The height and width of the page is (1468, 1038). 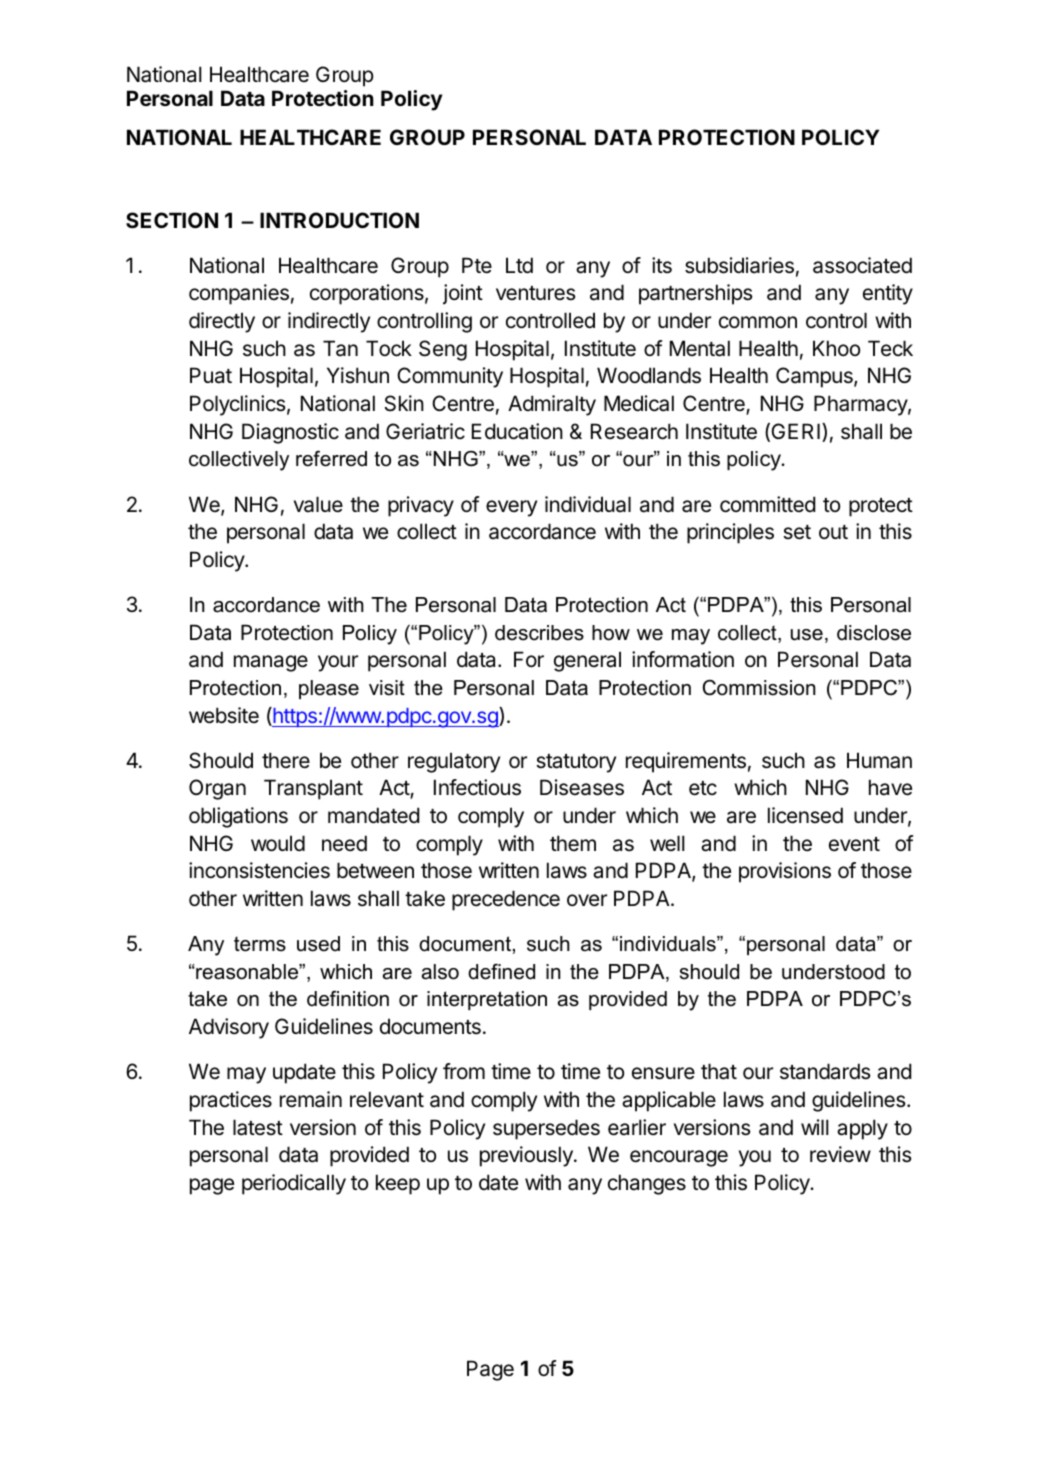 What do you see at coordinates (258, 1127) in the page?
I see `latest` at bounding box center [258, 1127].
